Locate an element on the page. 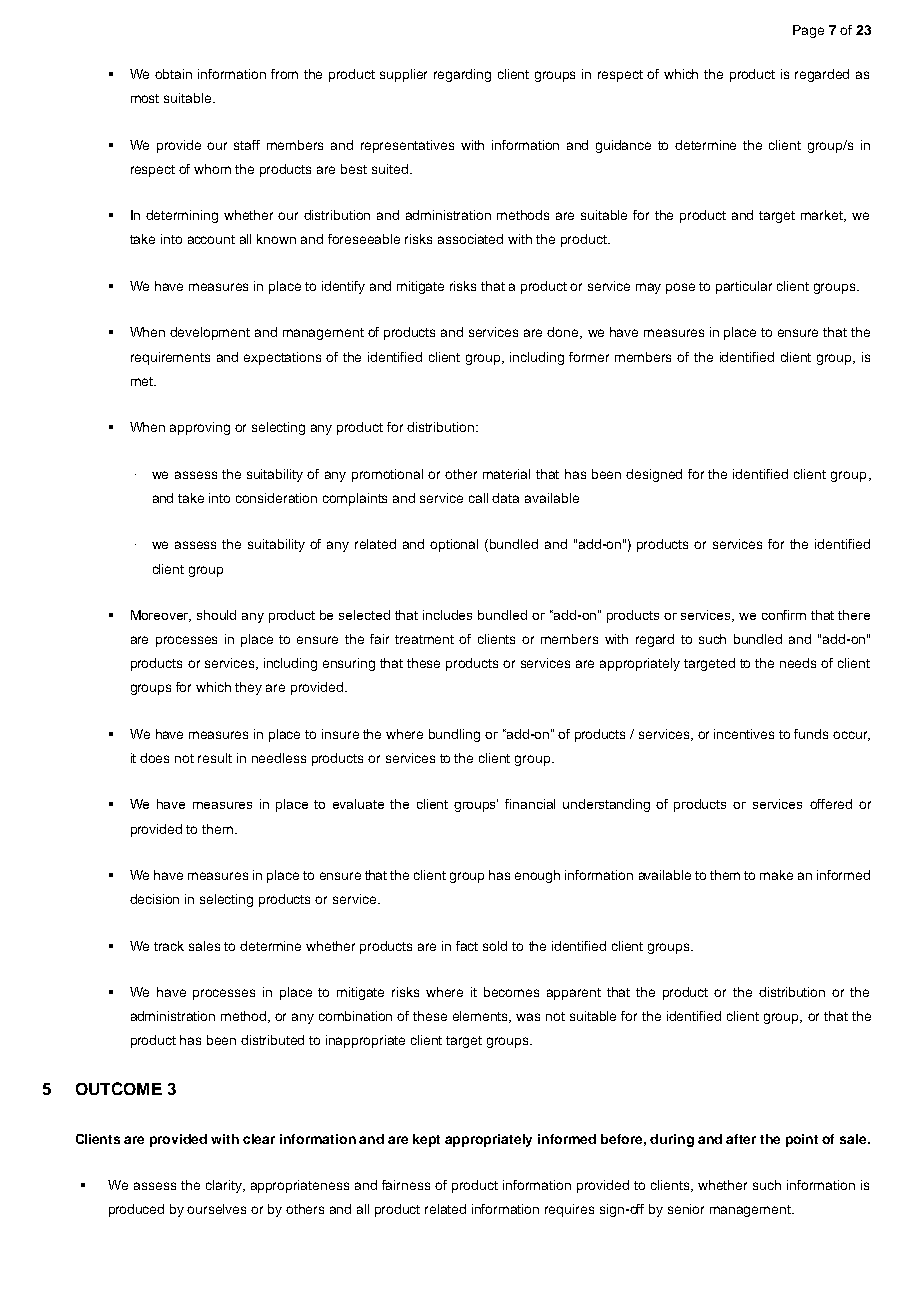 The height and width of the page is (1308, 924). clarity is located at coordinates (225, 1186).
